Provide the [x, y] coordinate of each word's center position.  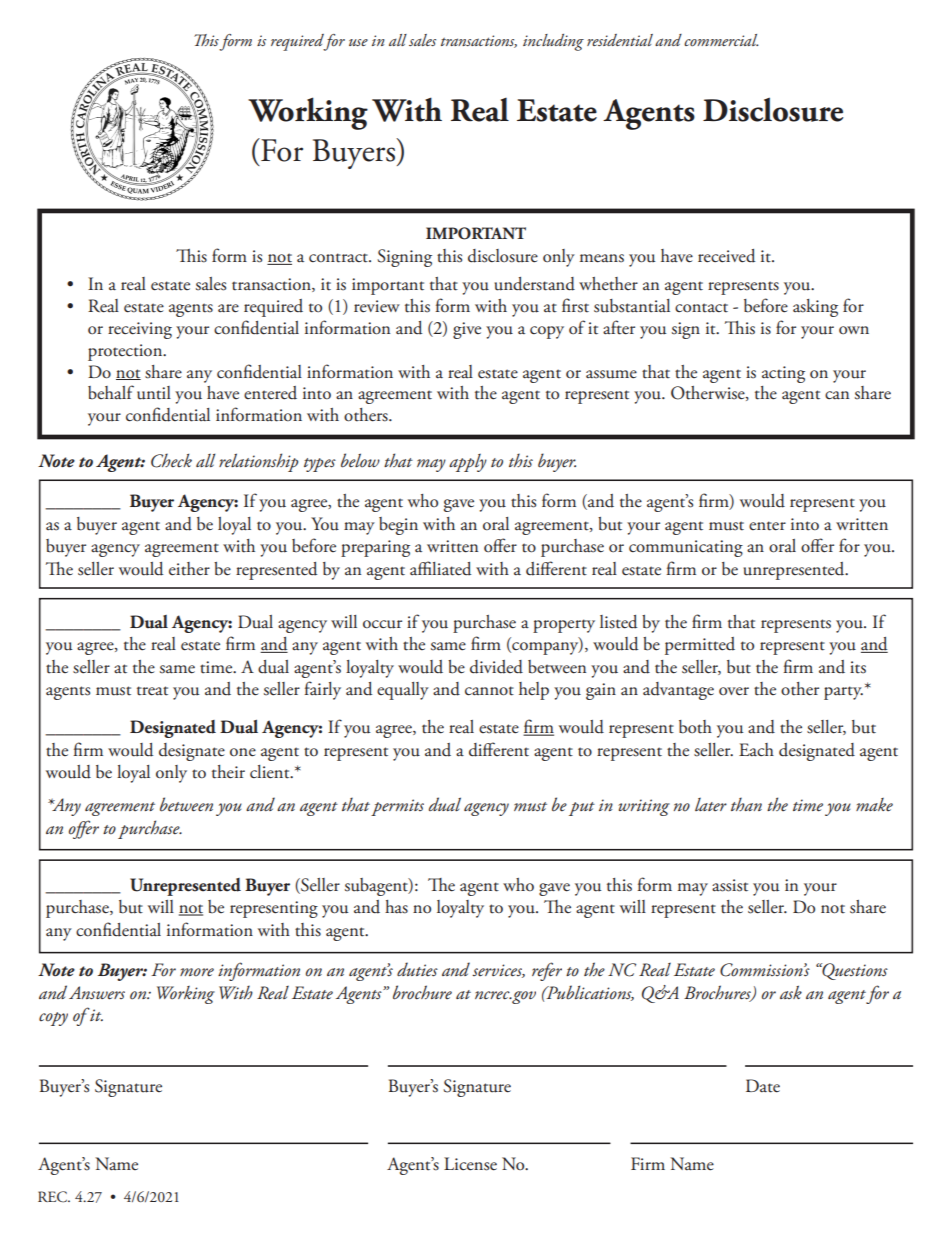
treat [152, 691]
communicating [686, 548]
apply [468, 463]
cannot [489, 691]
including [553, 42]
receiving [140, 330]
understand [535, 284]
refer [547, 971]
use [358, 42]
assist [730, 885]
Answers [97, 993]
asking [815, 308]
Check [171, 460]
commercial [721, 40]
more [197, 972]
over [734, 691]
